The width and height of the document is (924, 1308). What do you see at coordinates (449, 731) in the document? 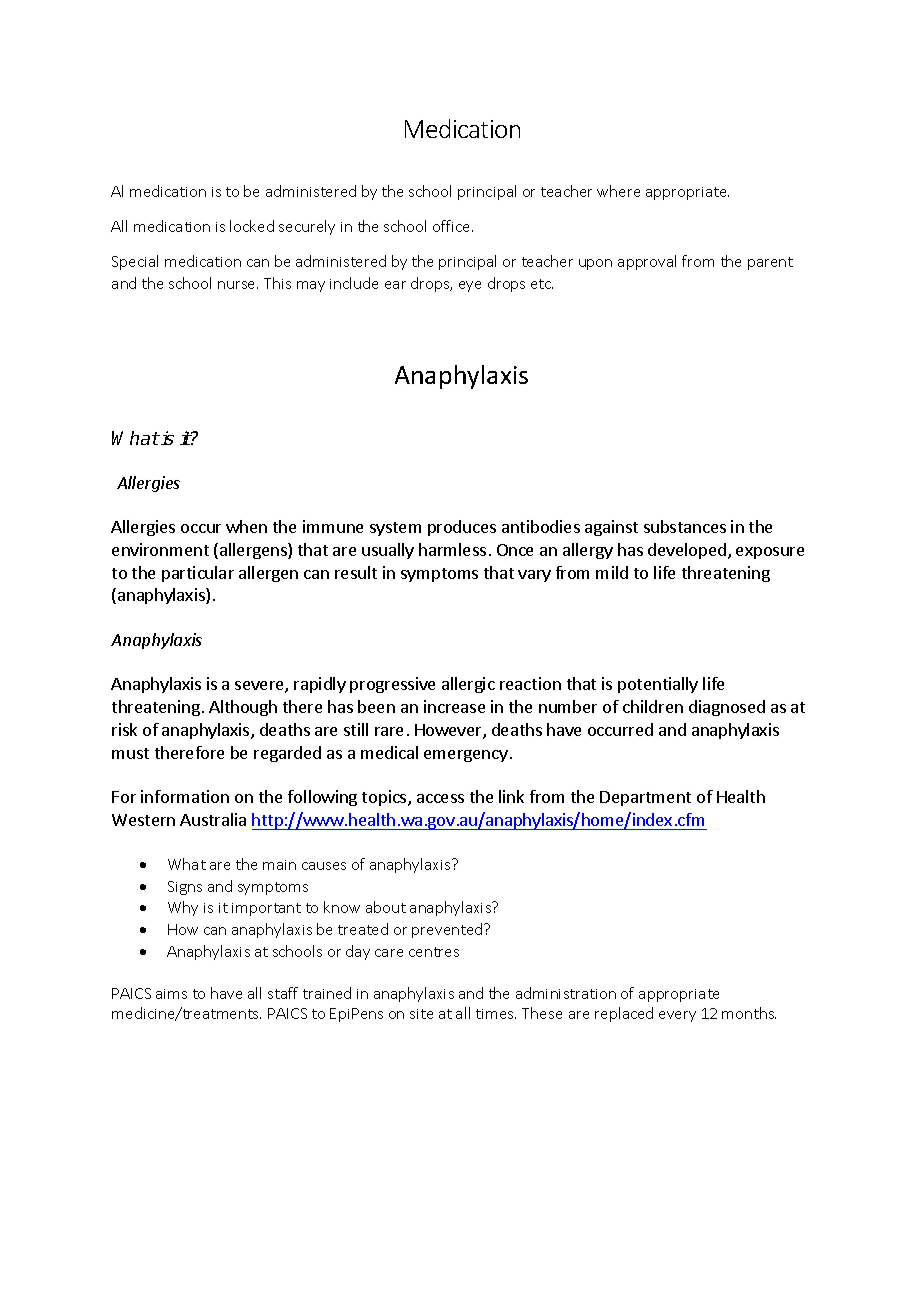
I see `However` at bounding box center [449, 731].
